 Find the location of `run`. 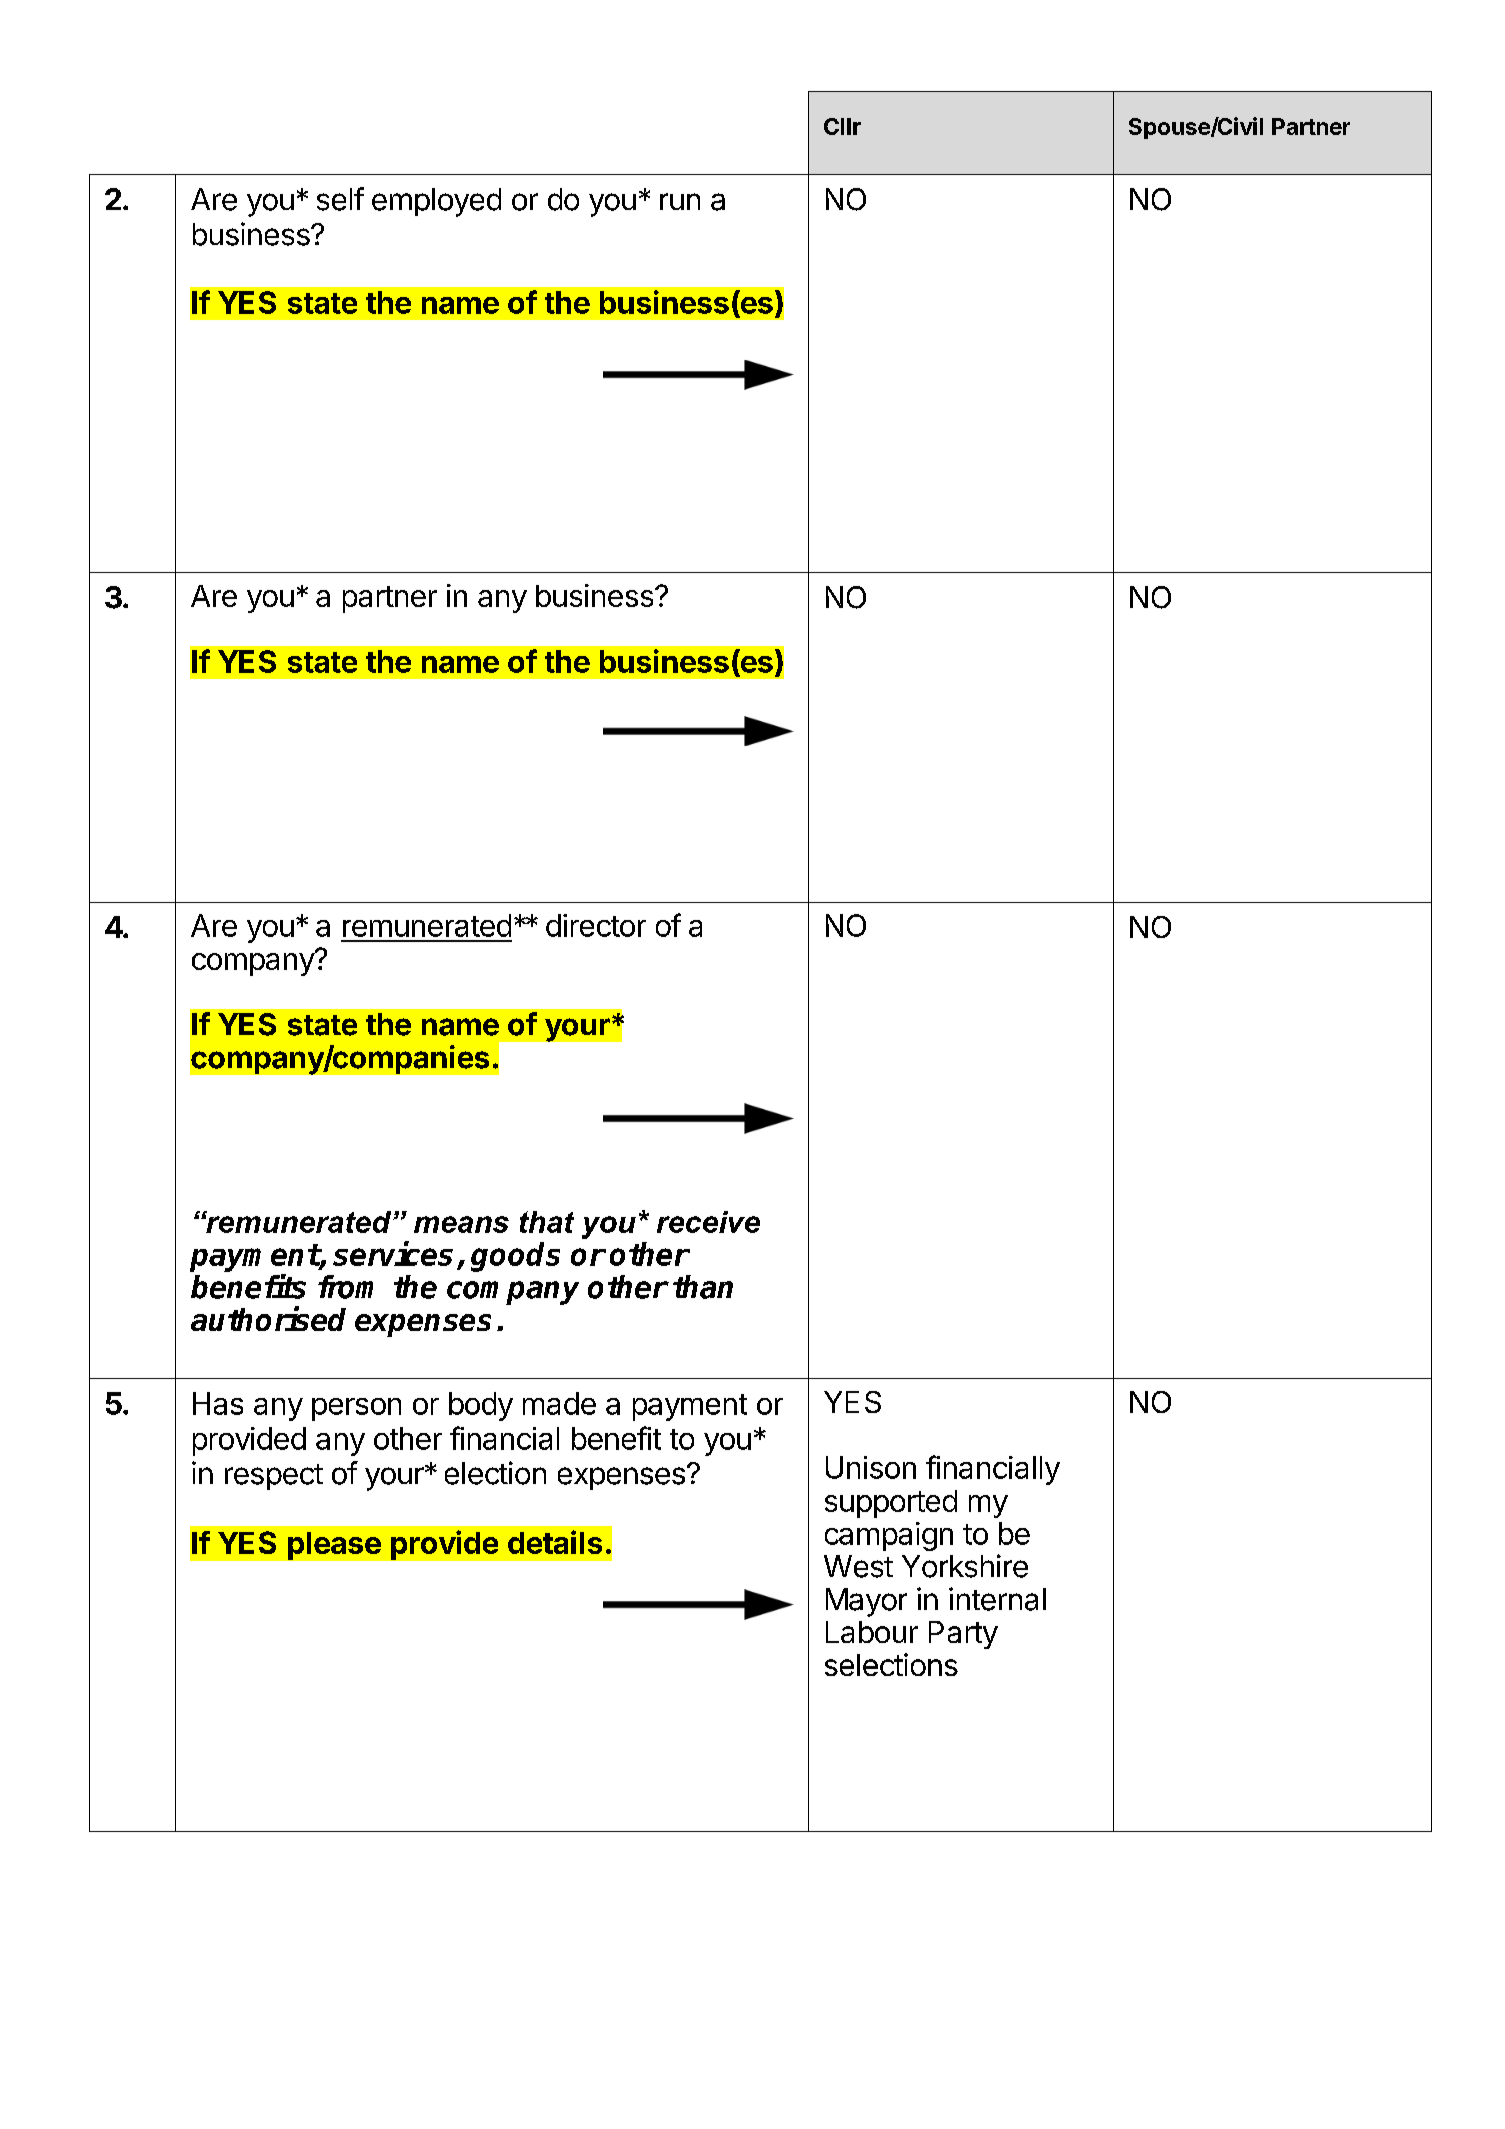

run is located at coordinates (680, 201).
